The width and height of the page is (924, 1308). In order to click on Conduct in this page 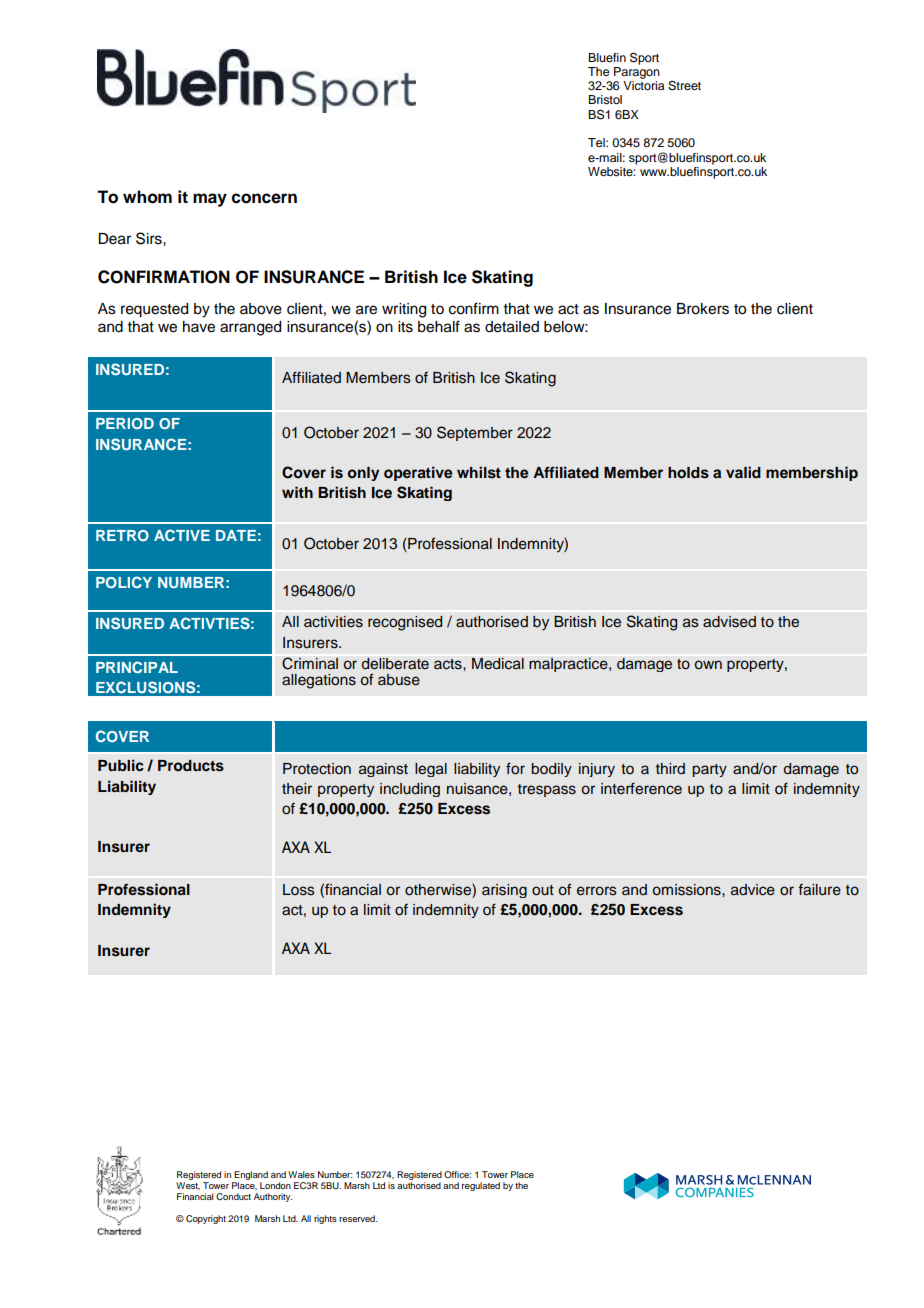, I will do `click(233, 1196)`.
